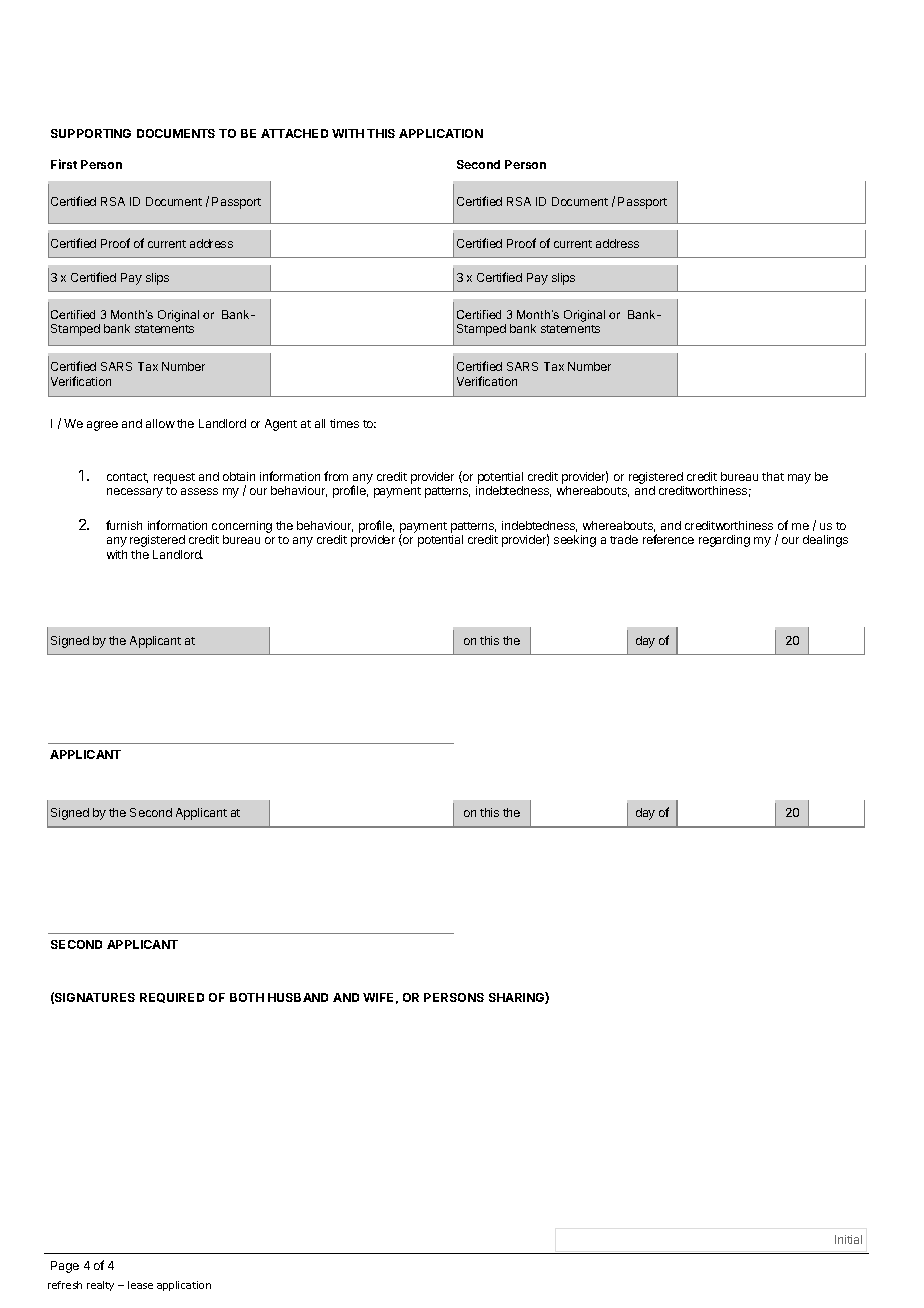  What do you see at coordinates (160, 423) in the document?
I see `allow` at bounding box center [160, 423].
